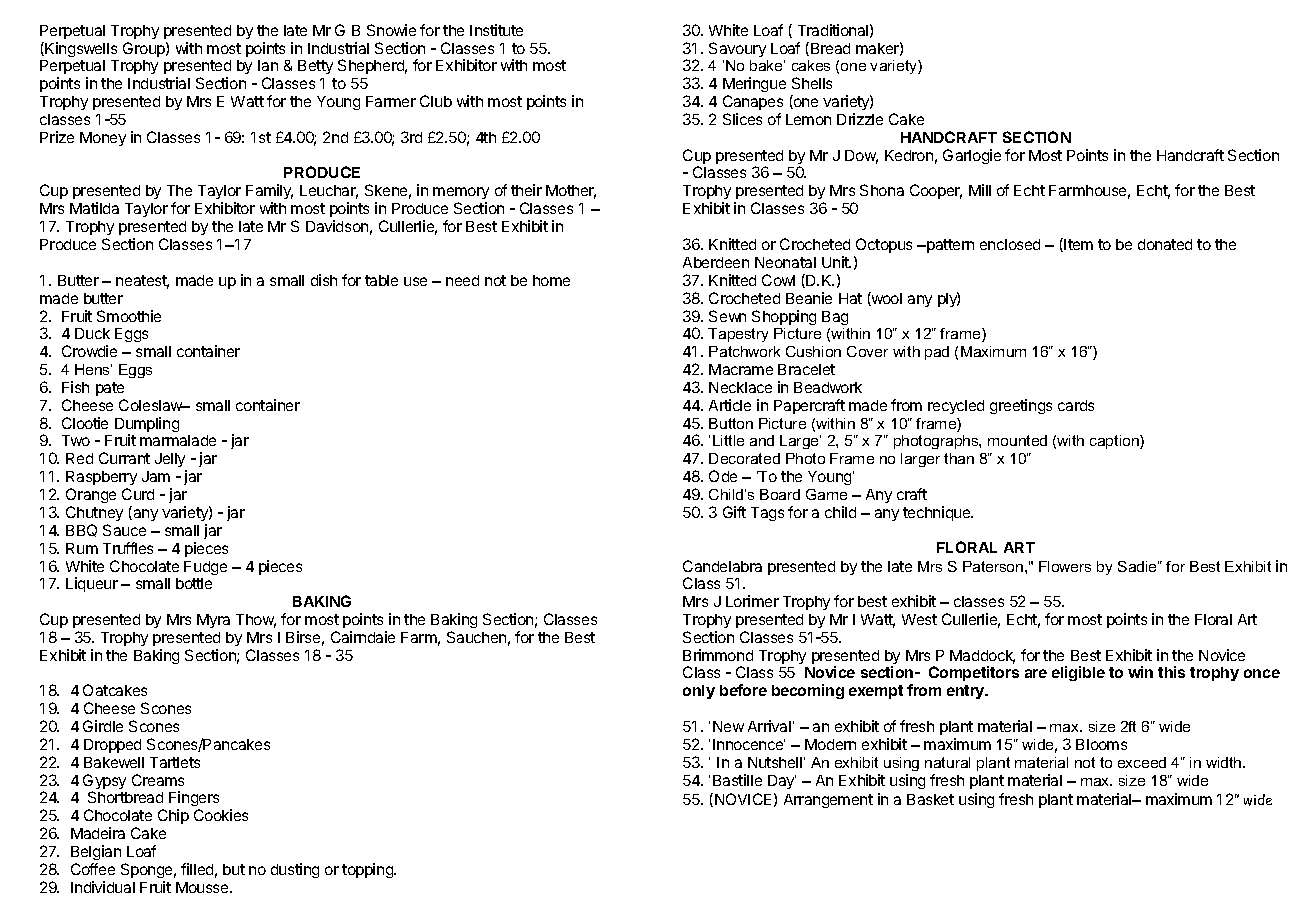 This screenshot has width=1308, height=924. What do you see at coordinates (722, 566) in the screenshot?
I see `Candelabra` at bounding box center [722, 566].
